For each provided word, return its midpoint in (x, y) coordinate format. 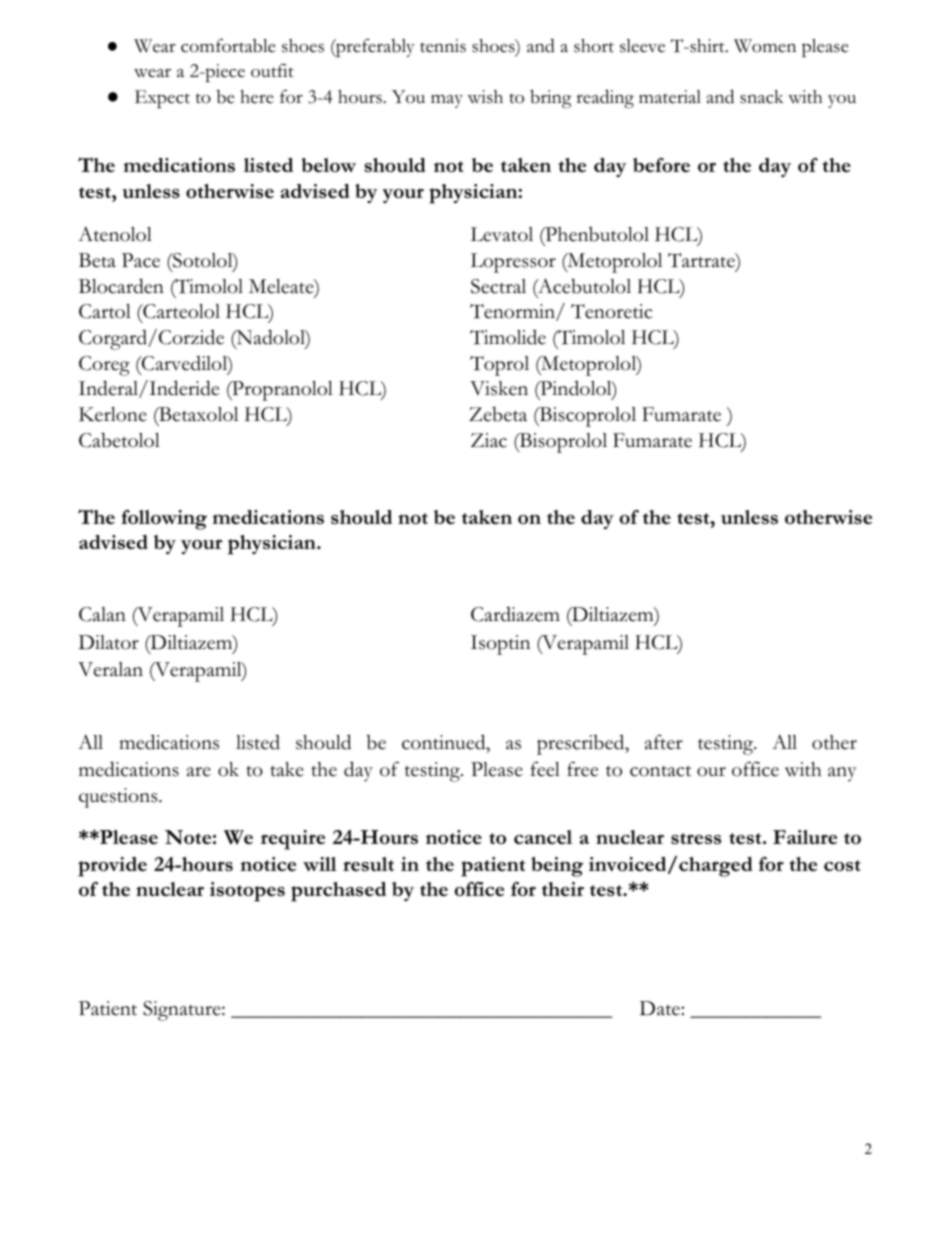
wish (485, 97)
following (164, 520)
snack (762, 97)
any (842, 774)
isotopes (247, 892)
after (664, 742)
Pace (141, 260)
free (582, 769)
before (661, 165)
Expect (162, 99)
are (199, 772)
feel (545, 769)
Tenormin (513, 312)
